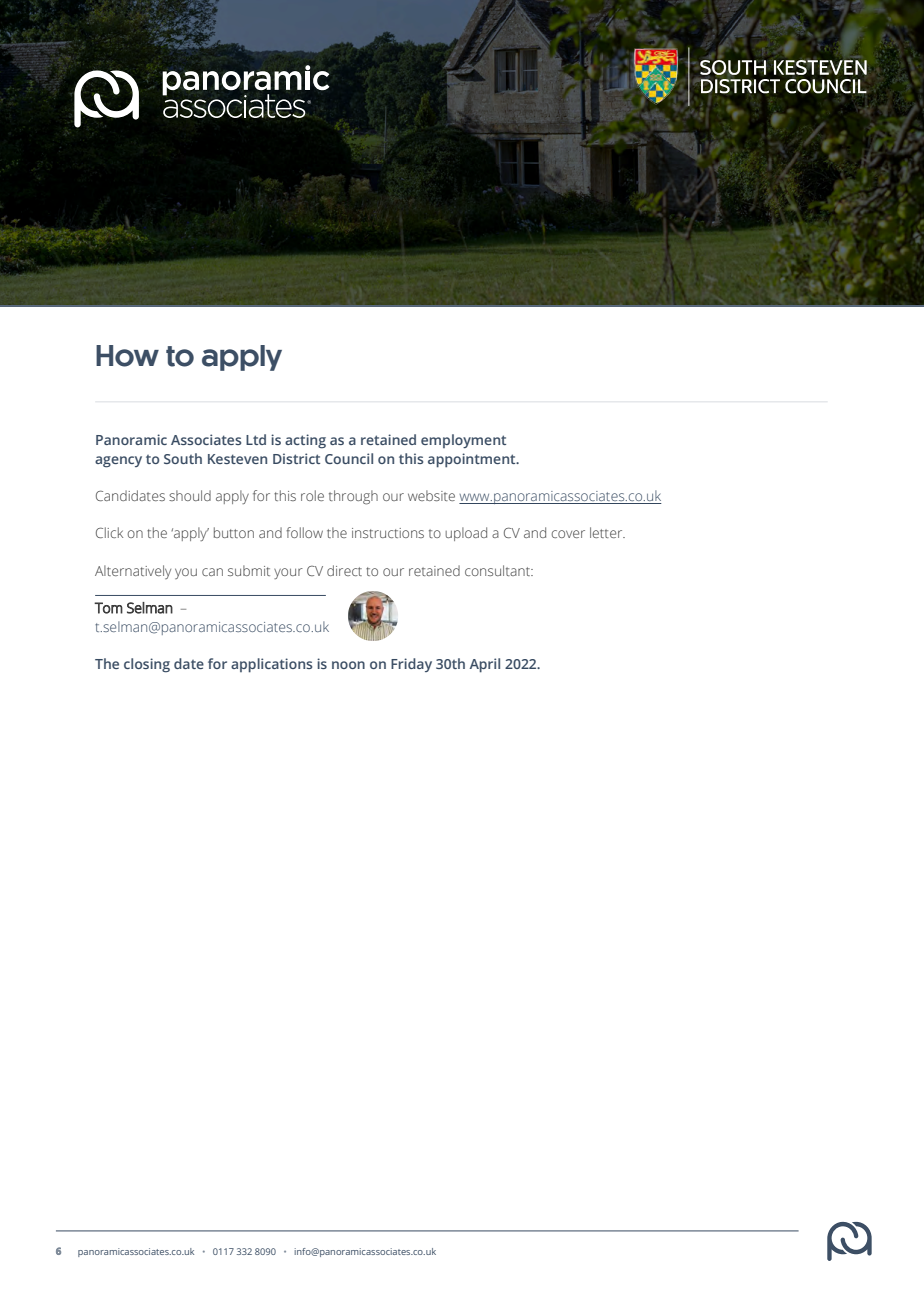 The width and height of the page is (924, 1308). Describe the element at coordinates (349, 458) in the page. I see `Council` at that location.
